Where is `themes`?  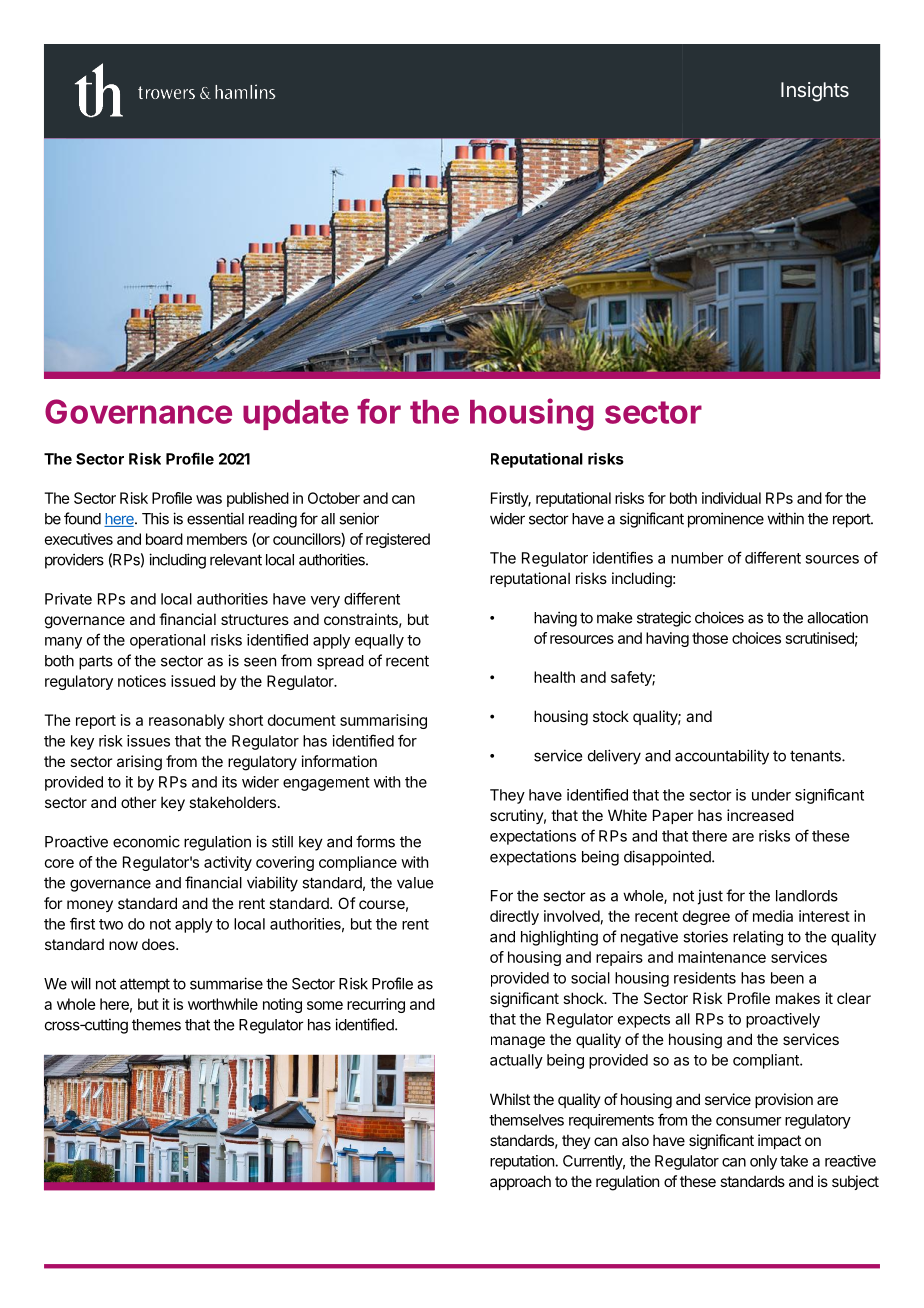 themes is located at coordinates (156, 1025).
